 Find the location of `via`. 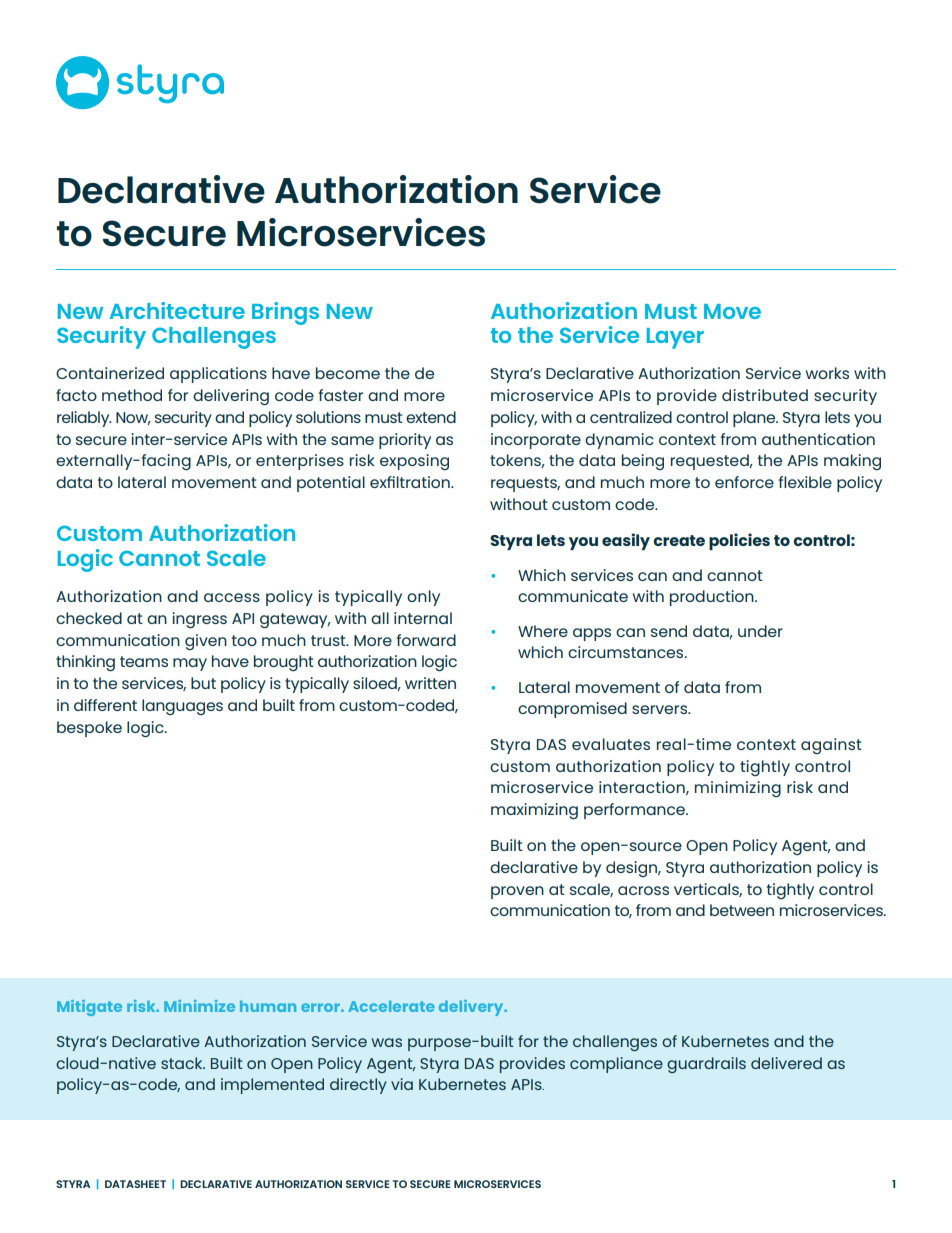

via is located at coordinates (402, 1084).
